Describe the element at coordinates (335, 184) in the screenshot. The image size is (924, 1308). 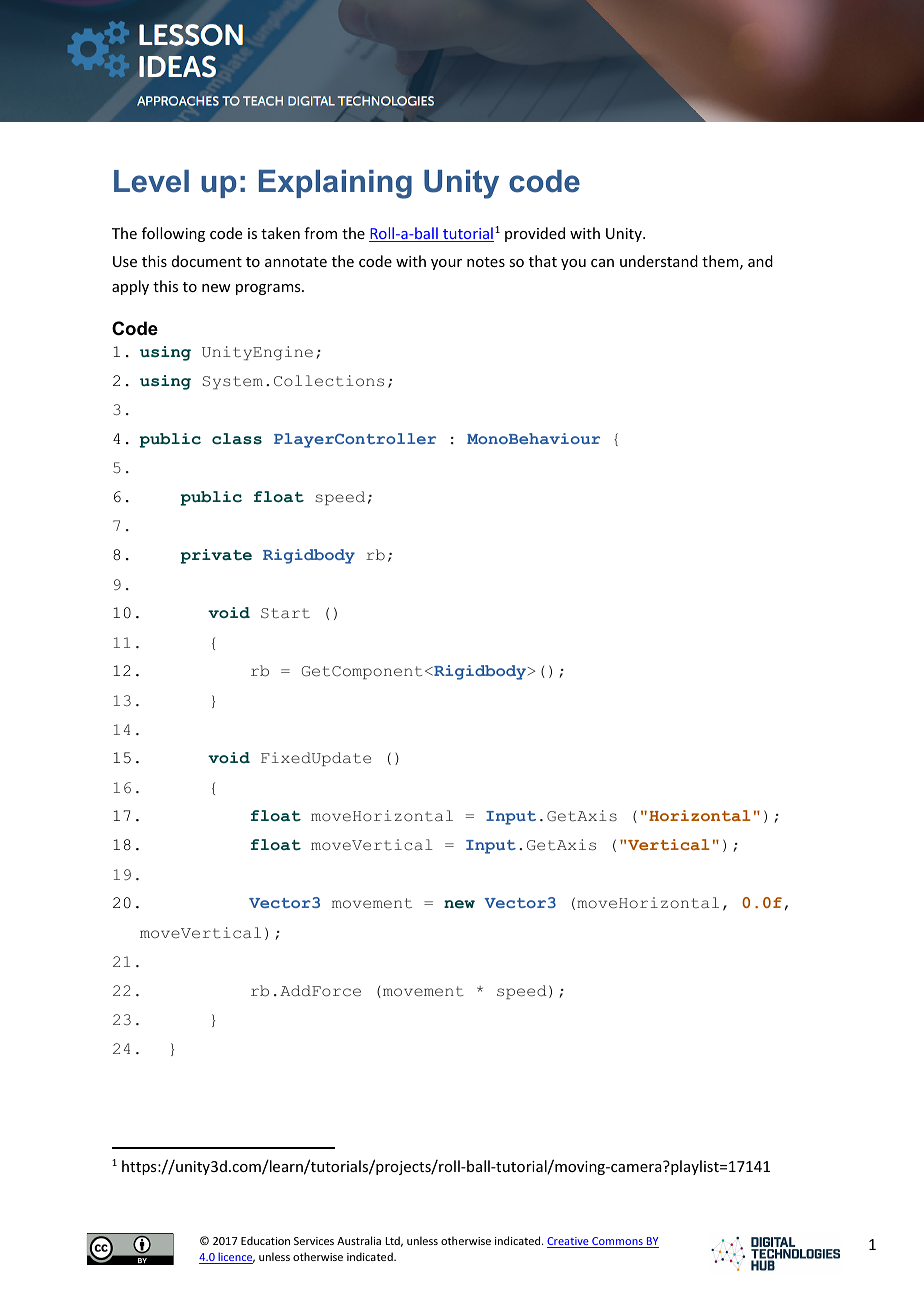
I see `Explaining` at that location.
